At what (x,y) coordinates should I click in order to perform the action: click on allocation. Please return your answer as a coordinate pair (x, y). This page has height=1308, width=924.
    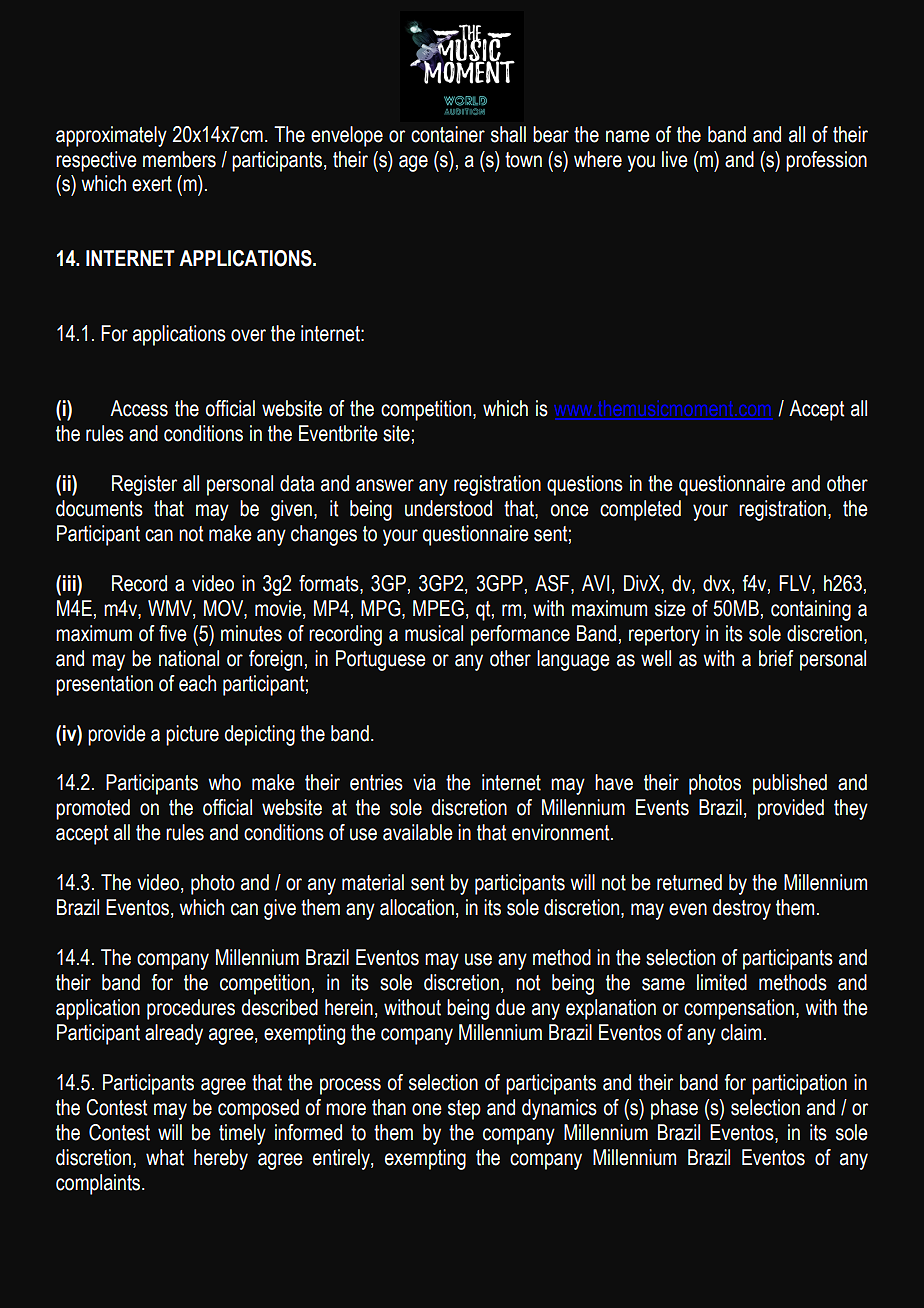
    Looking at the image, I should click on (417, 907).
